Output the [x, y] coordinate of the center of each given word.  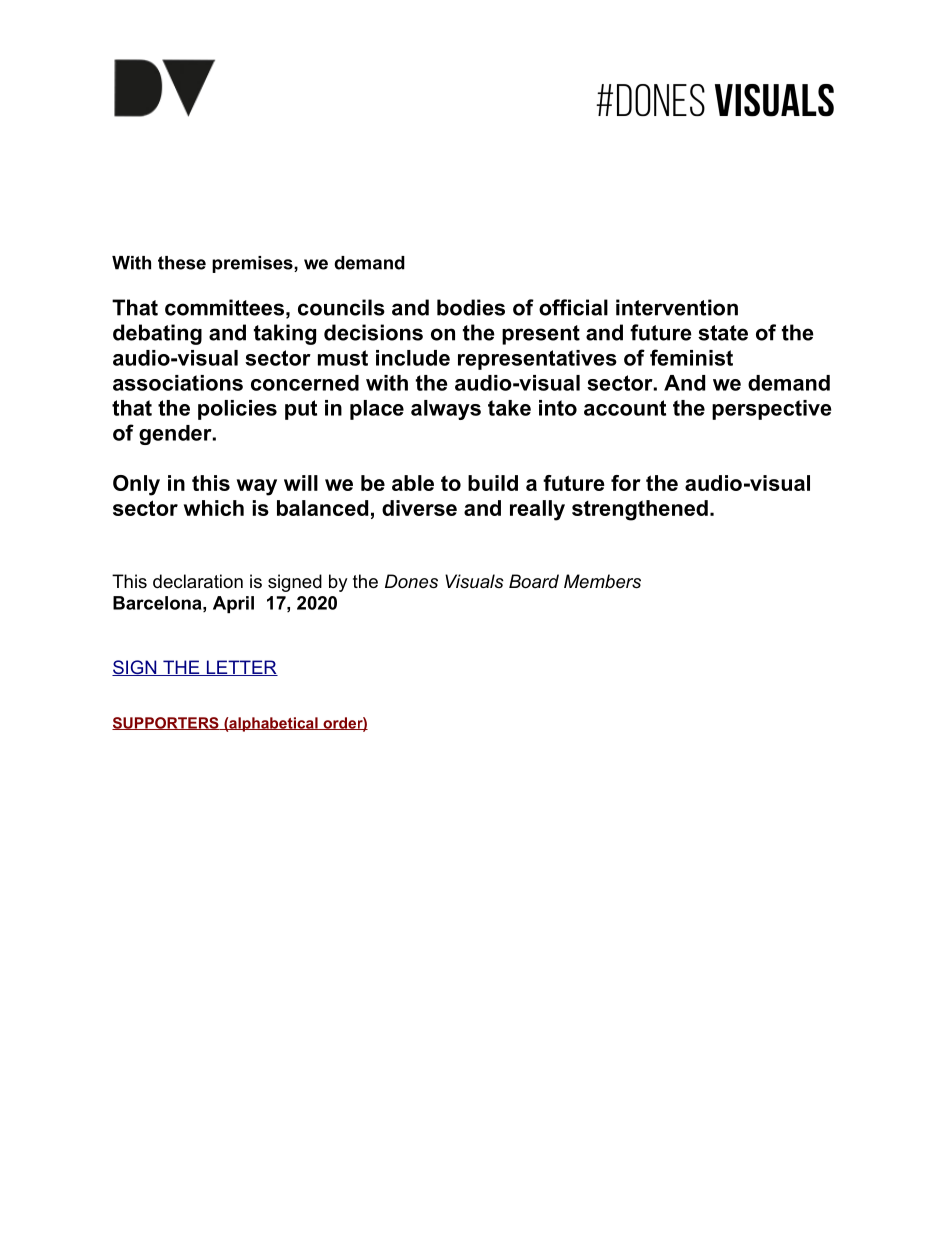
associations [178, 383]
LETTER [241, 668]
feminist [691, 357]
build [493, 483]
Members [602, 581]
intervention [677, 307]
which [214, 508]
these [182, 263]
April [233, 604]
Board [534, 581]
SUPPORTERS [166, 723]
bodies [471, 307]
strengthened [640, 510]
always [446, 410]
